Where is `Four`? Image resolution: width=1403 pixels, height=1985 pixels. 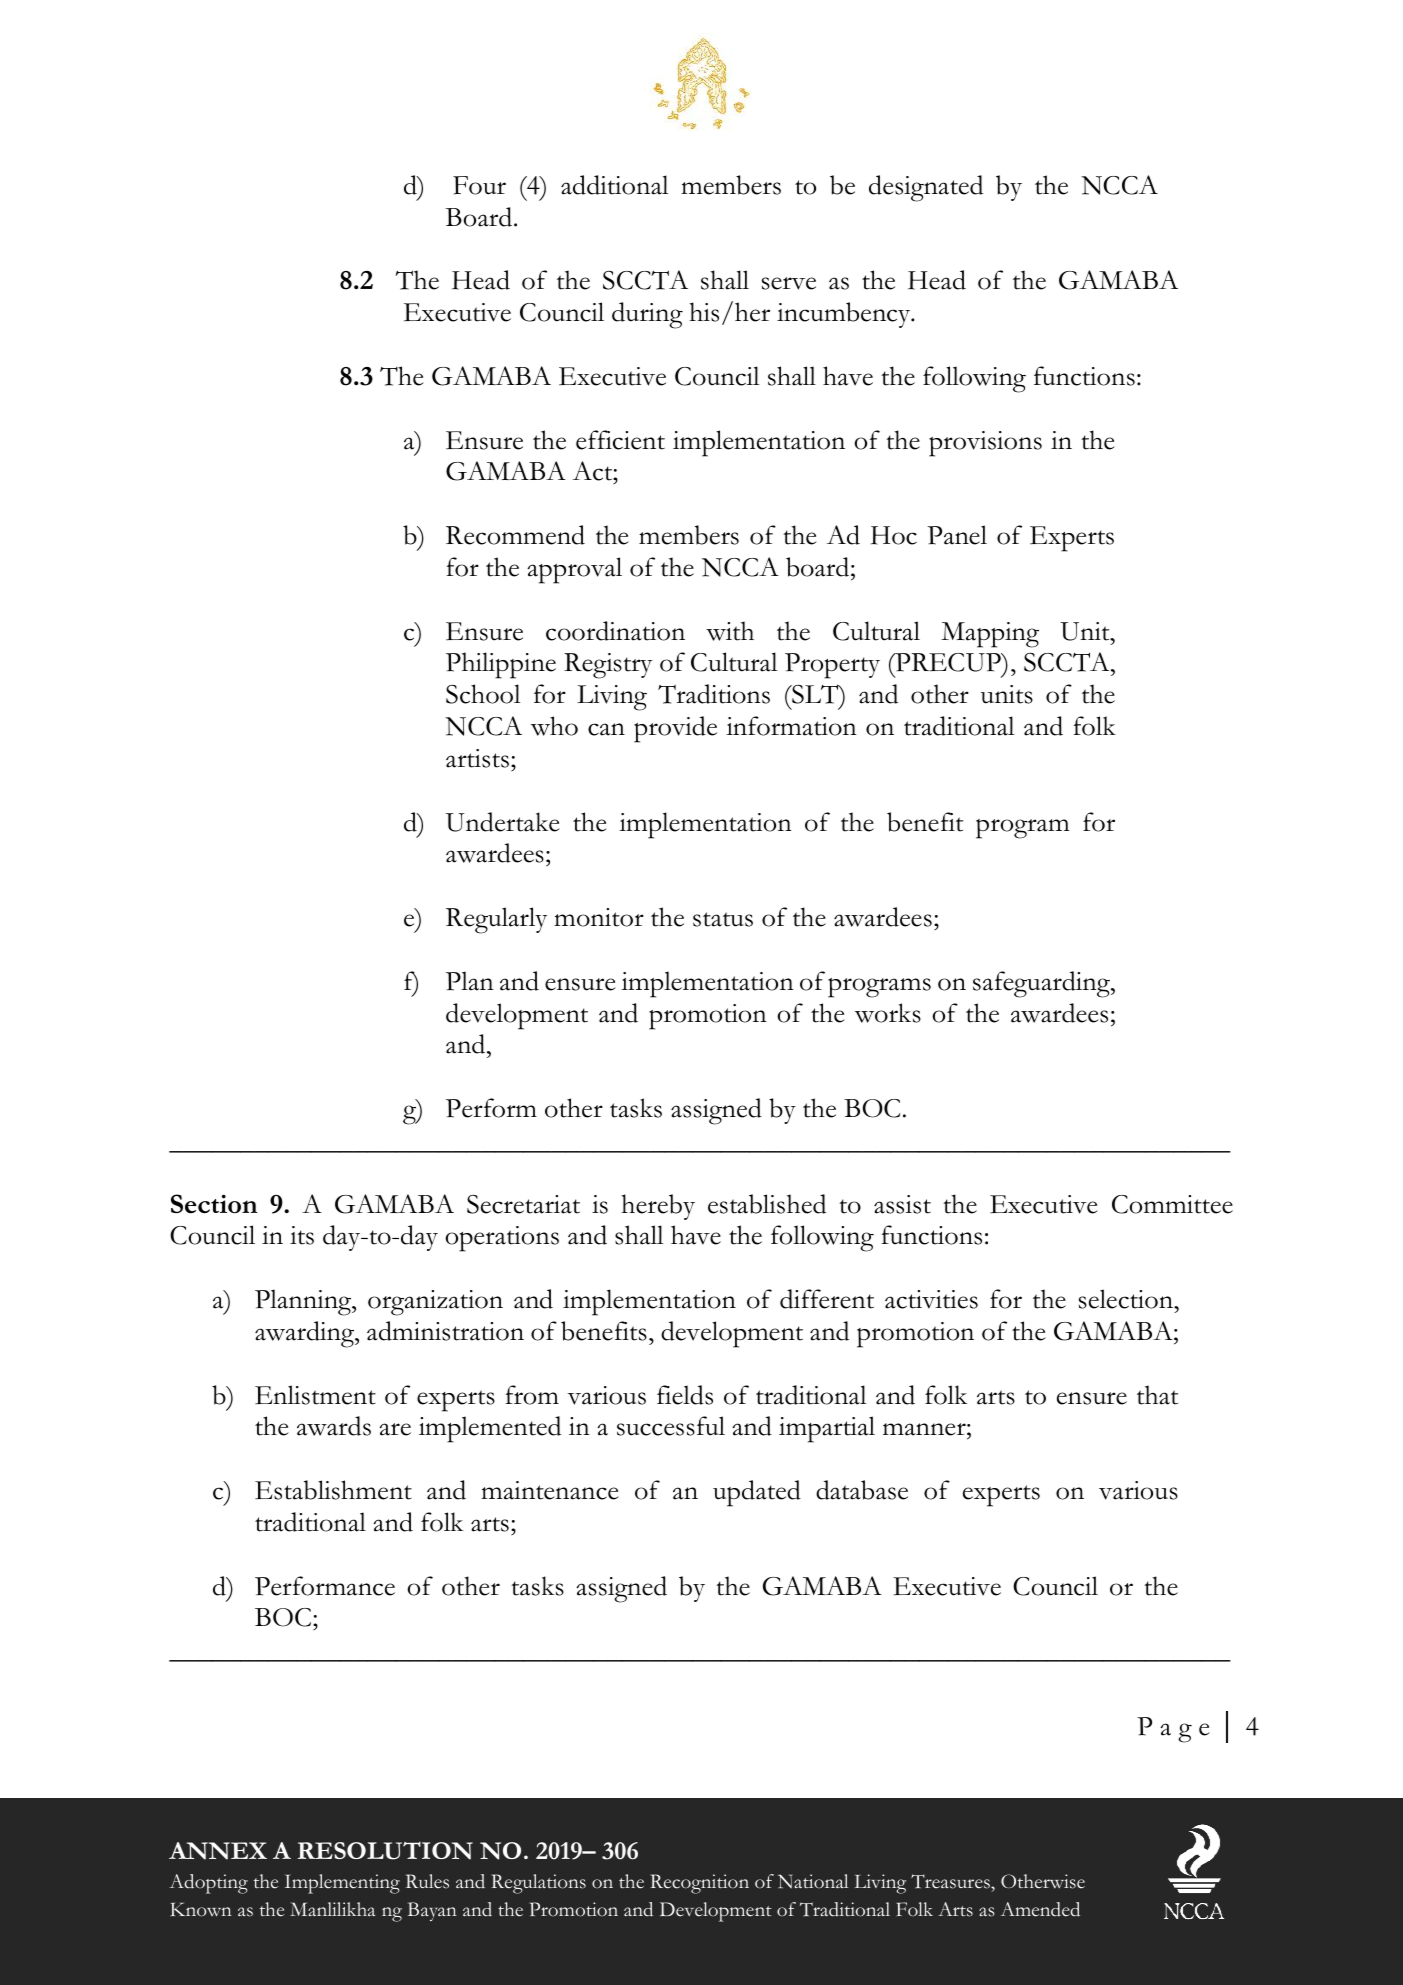 Four is located at coordinates (479, 185).
